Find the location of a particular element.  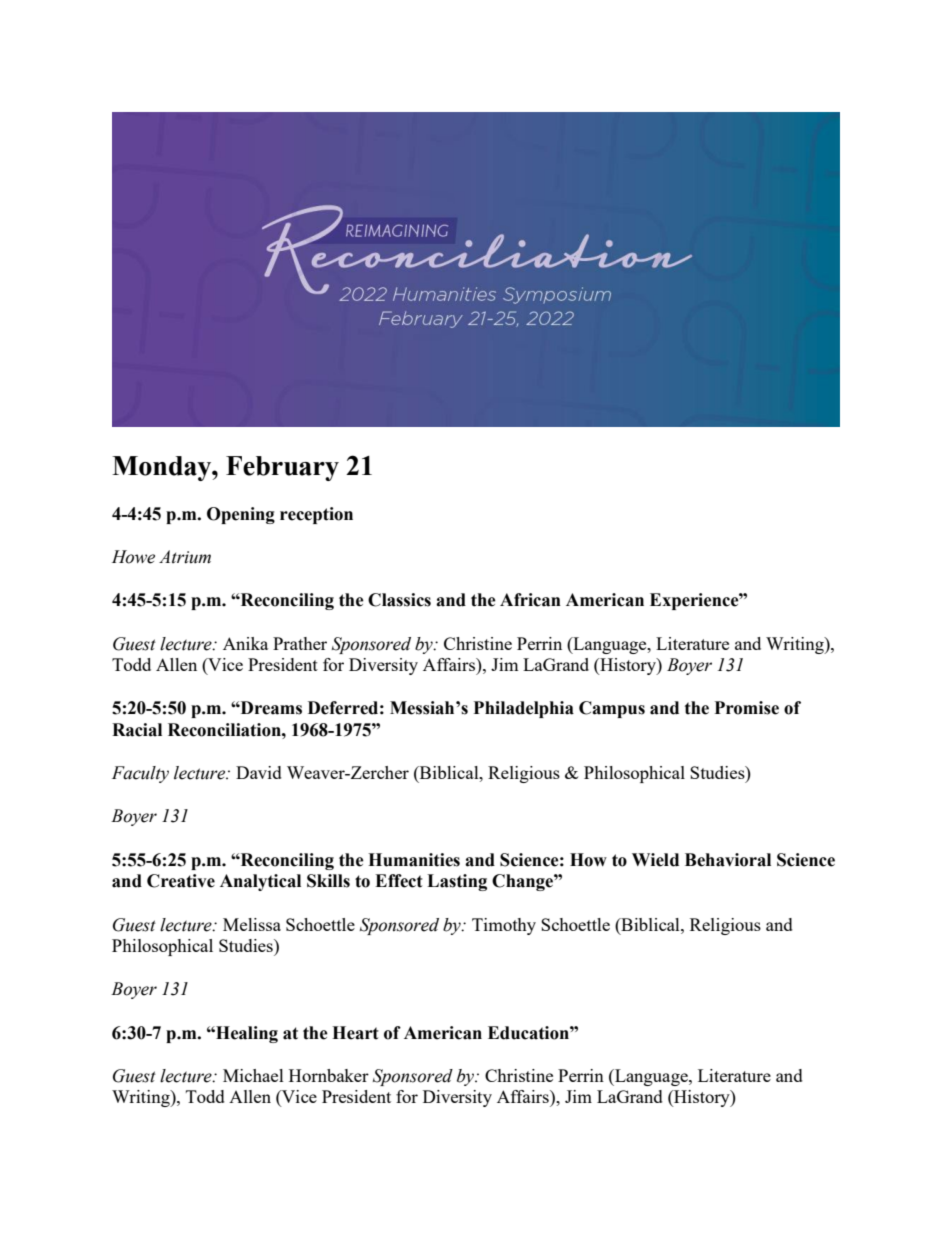

Wield is located at coordinates (655, 860).
